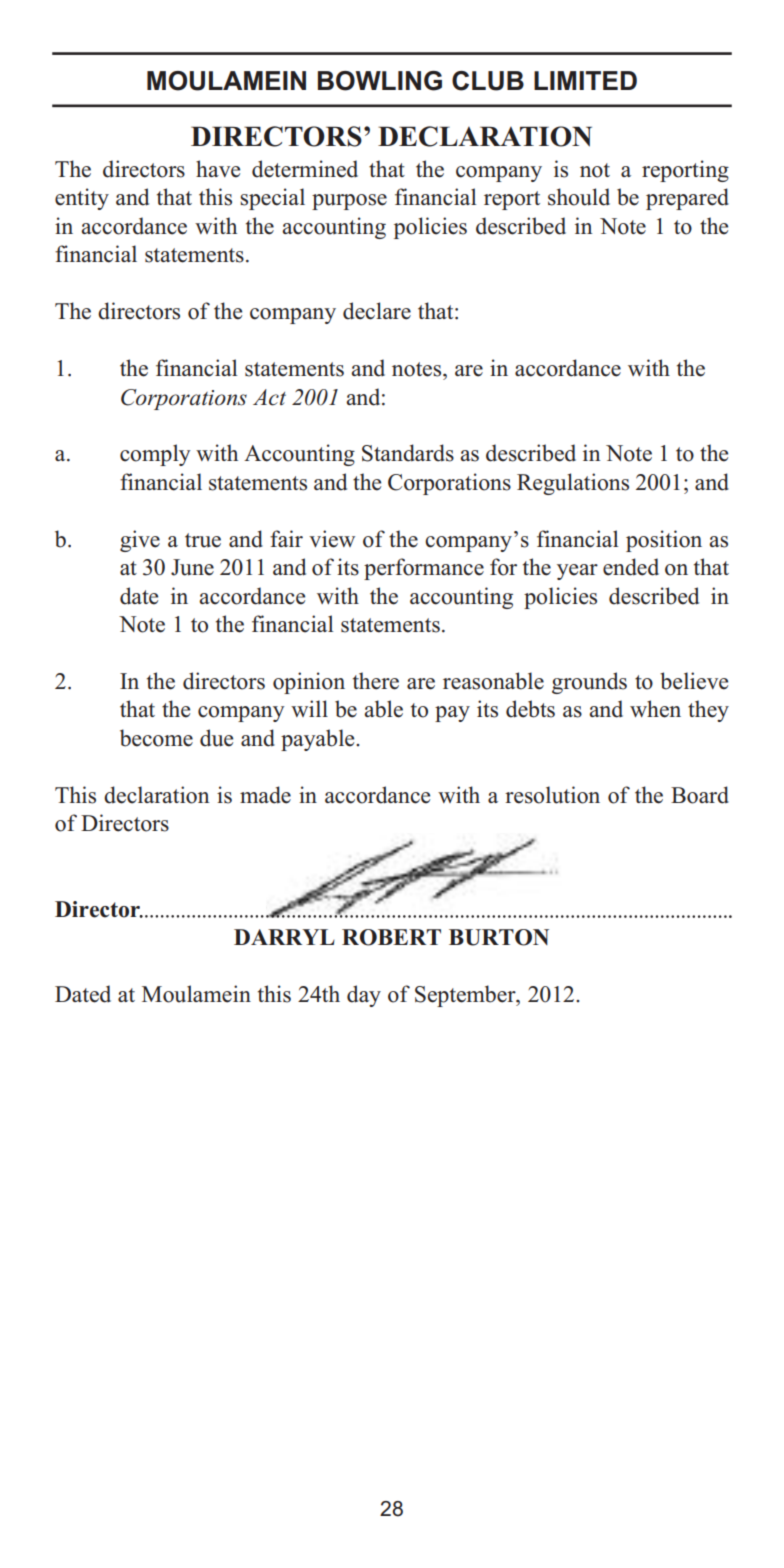 Image resolution: width=784 pixels, height=1568 pixels. Describe the element at coordinates (655, 709) in the screenshot. I see `when` at that location.
